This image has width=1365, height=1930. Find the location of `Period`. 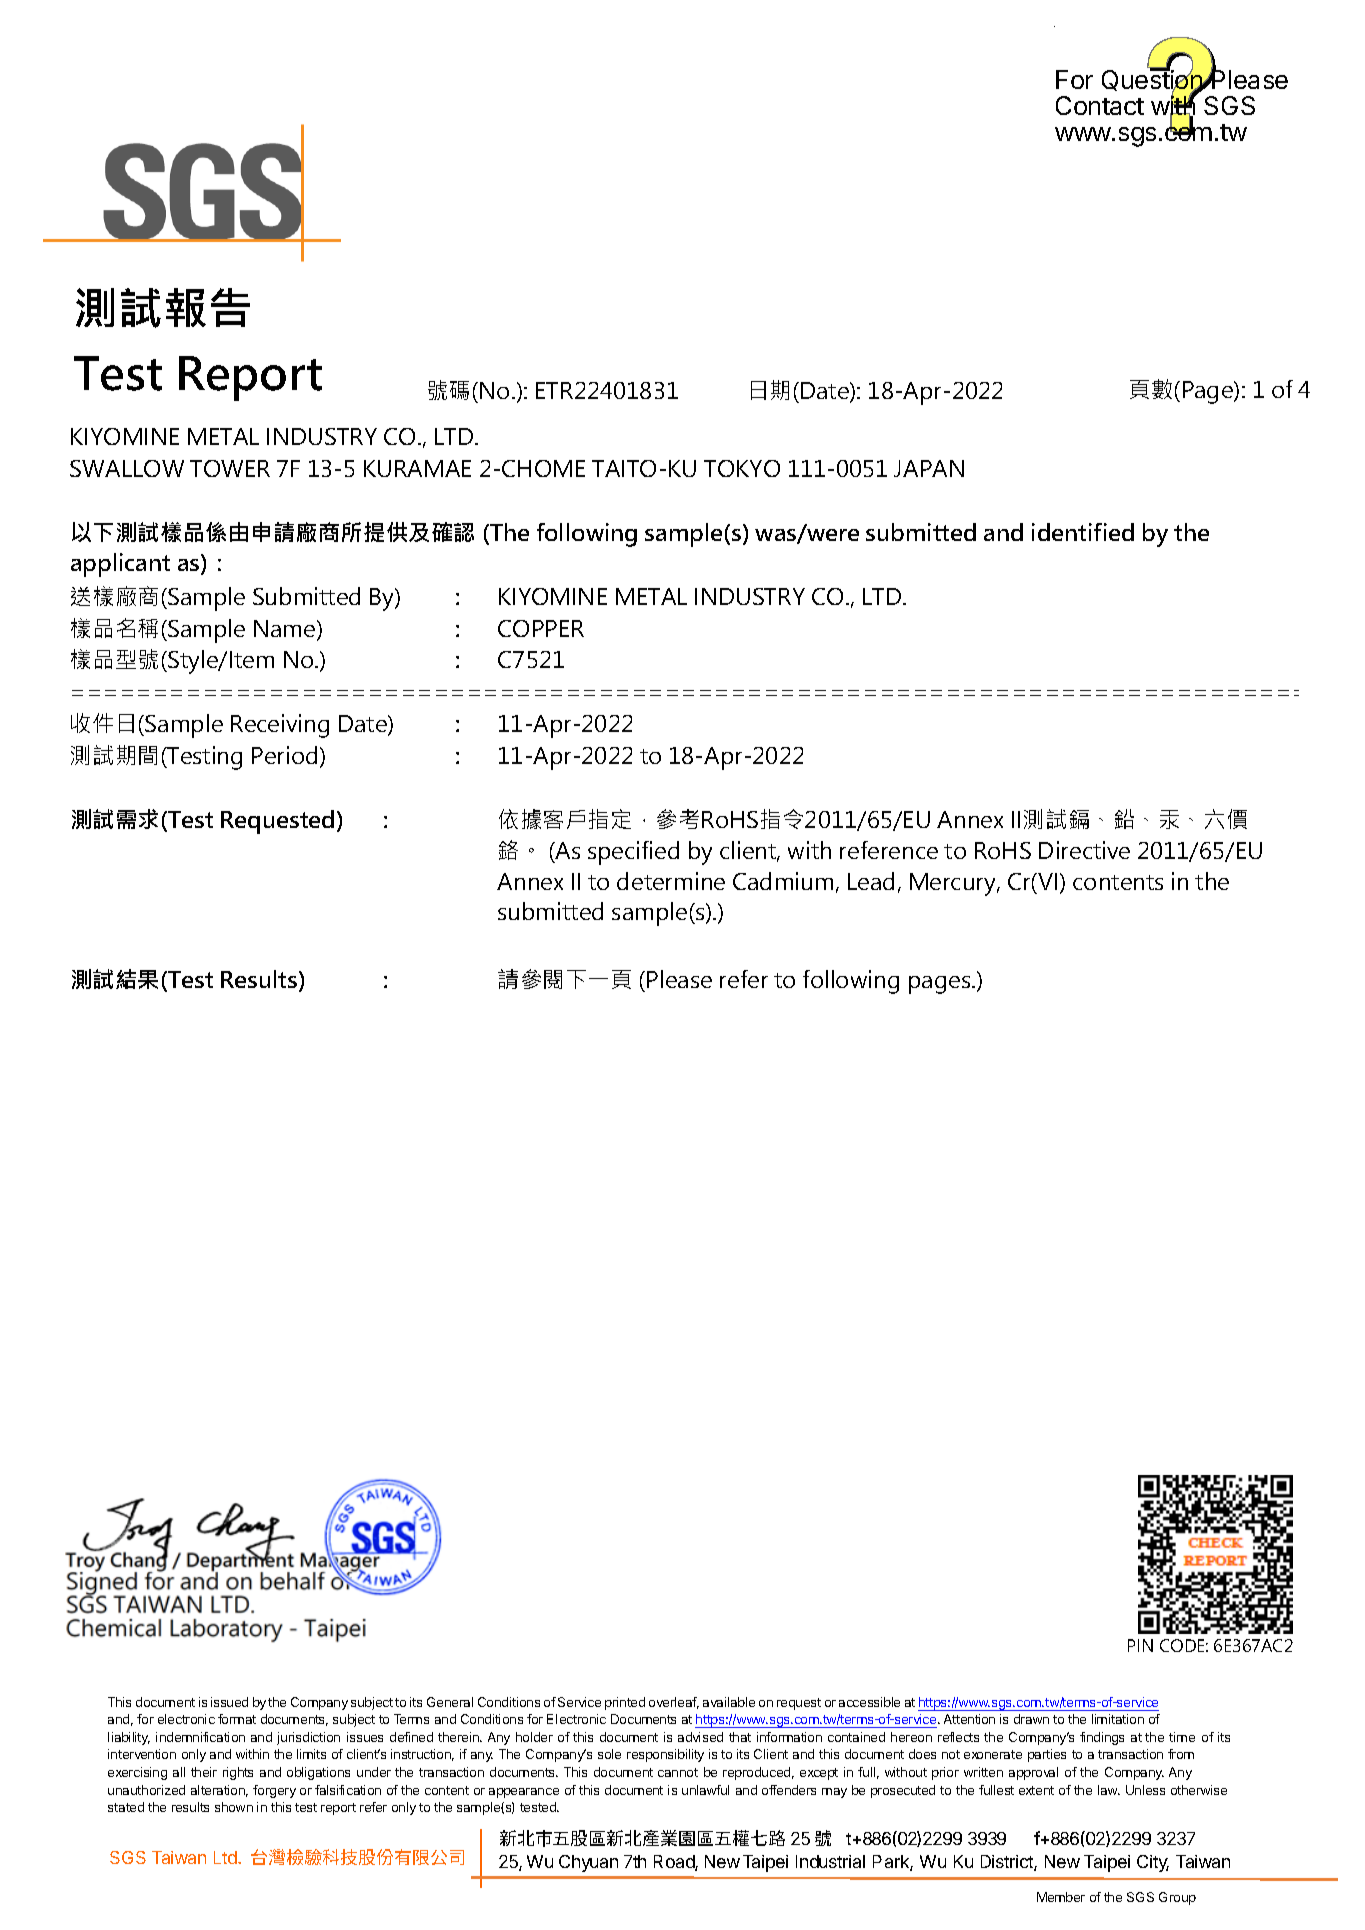

Period is located at coordinates (284, 755).
